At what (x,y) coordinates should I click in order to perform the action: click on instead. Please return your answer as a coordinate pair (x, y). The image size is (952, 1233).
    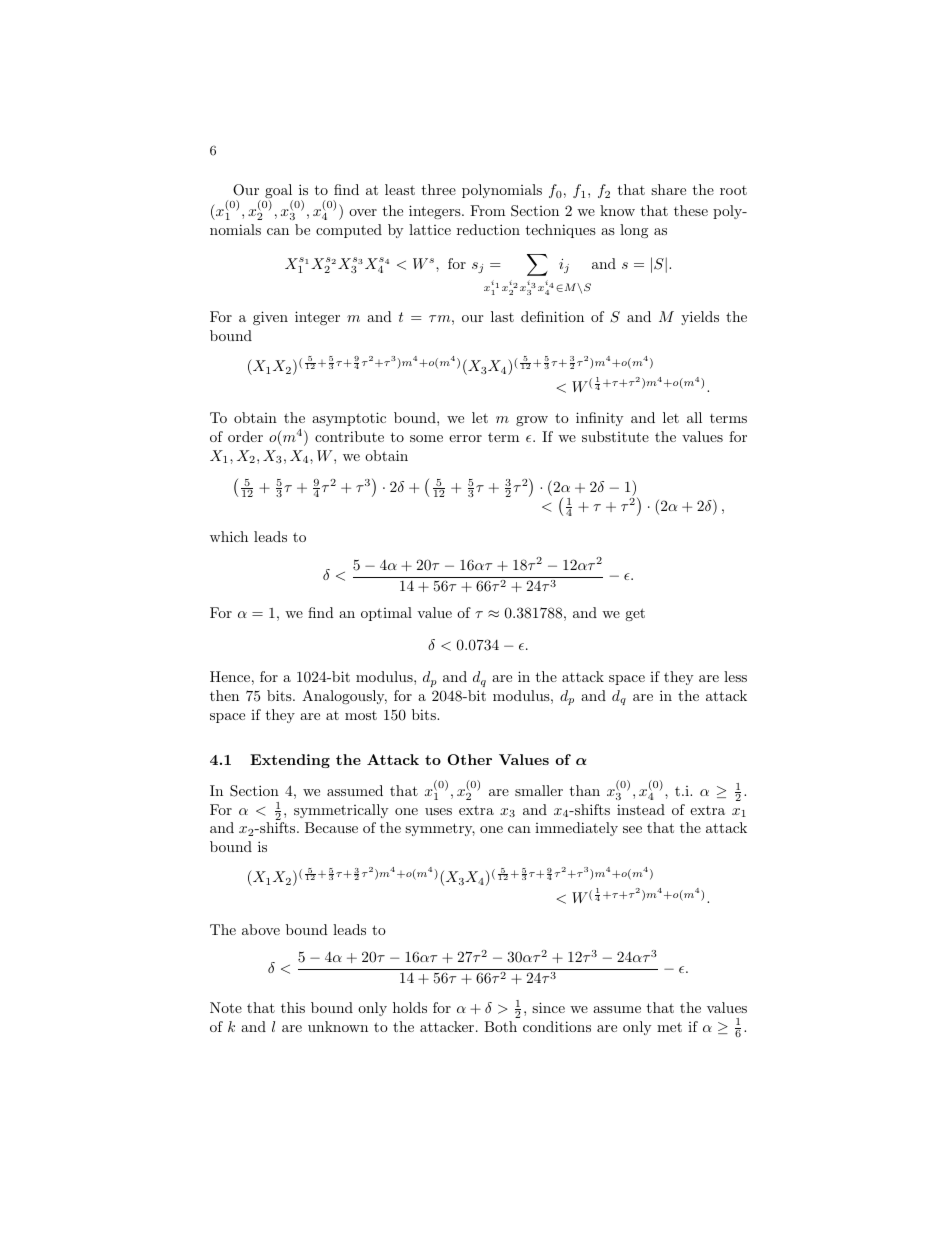
    Looking at the image, I should click on (641, 809).
